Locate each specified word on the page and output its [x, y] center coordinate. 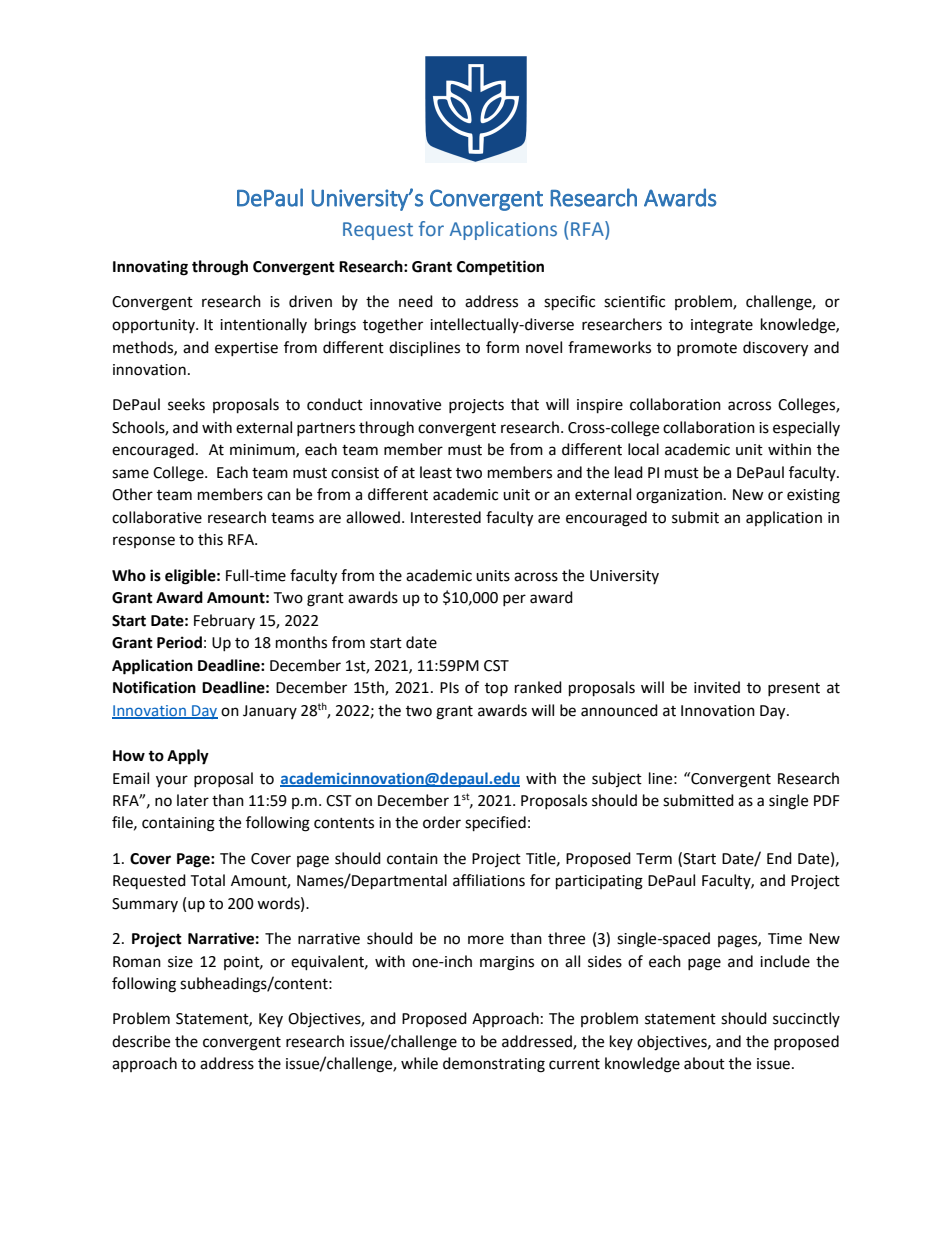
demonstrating [494, 1065]
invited [717, 687]
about [704, 1063]
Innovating [150, 268]
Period [179, 642]
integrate [722, 326]
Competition [500, 268]
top [496, 689]
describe [141, 1041]
